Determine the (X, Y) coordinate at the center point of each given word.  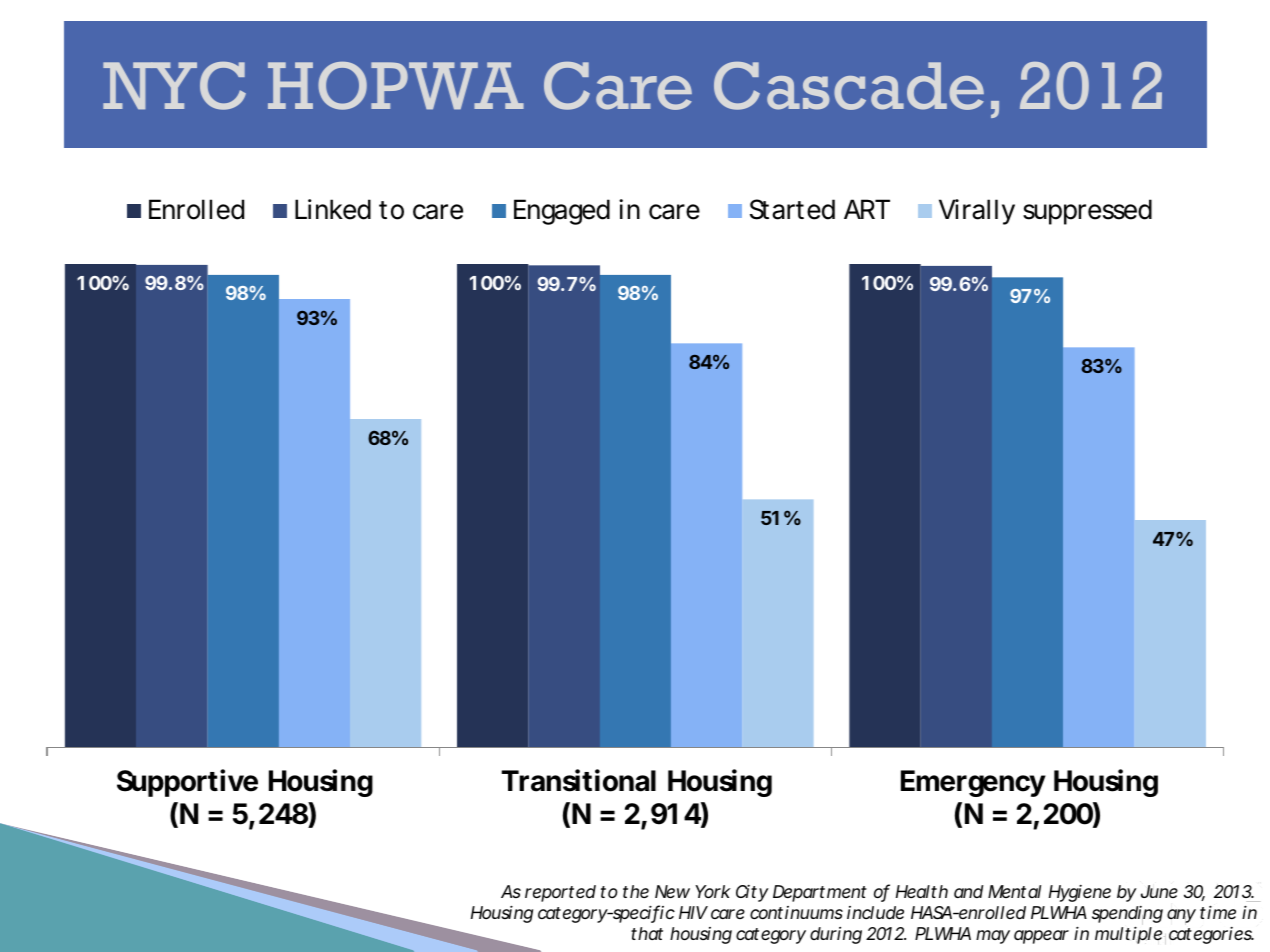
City (752, 893)
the (636, 891)
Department (820, 893)
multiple (1128, 935)
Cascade (849, 86)
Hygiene (1080, 893)
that (647, 933)
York (713, 891)
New (672, 891)
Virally (977, 212)
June (1159, 891)
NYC (174, 86)
